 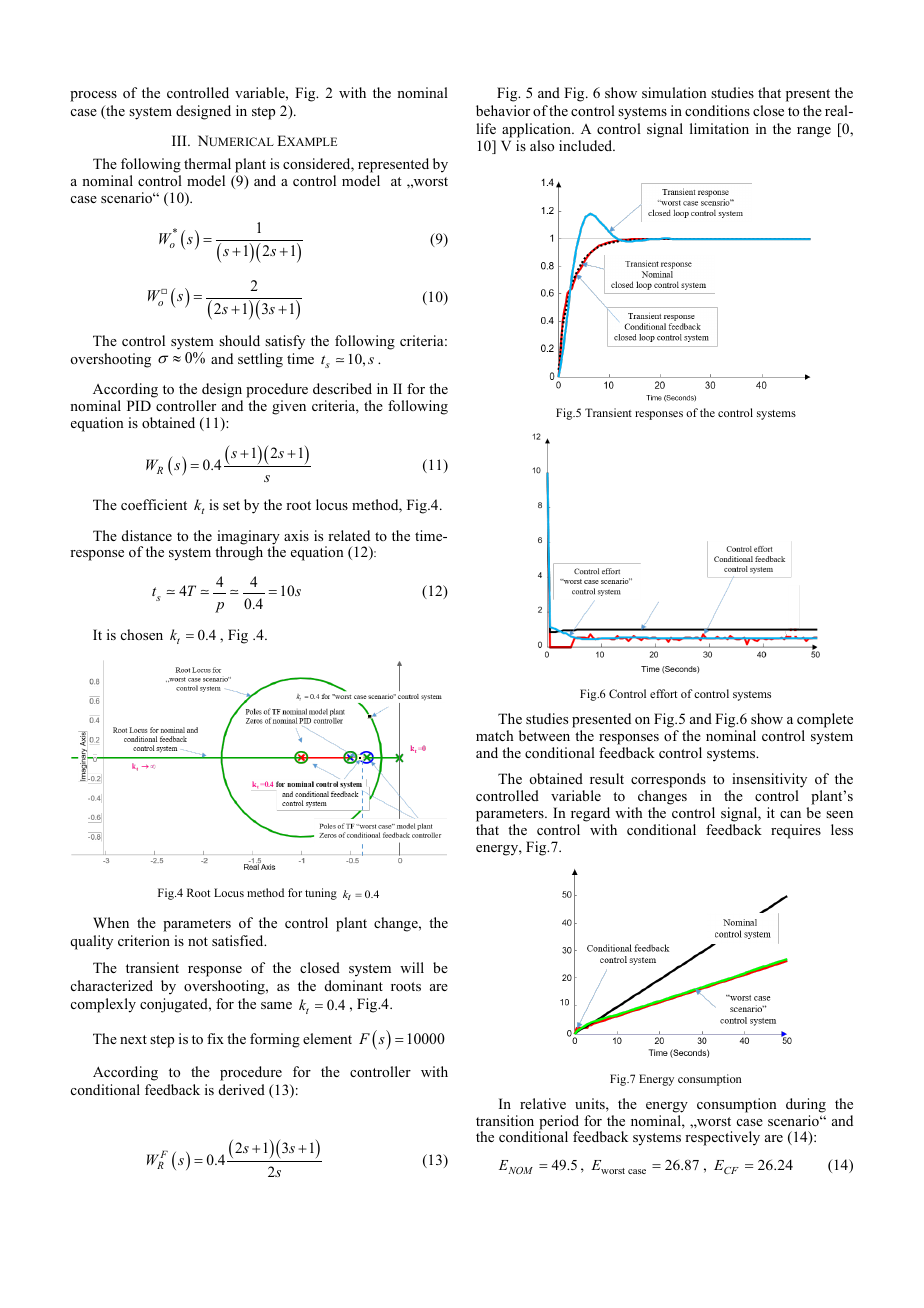 What do you see at coordinates (342, 388) in the page?
I see `described` at bounding box center [342, 388].
